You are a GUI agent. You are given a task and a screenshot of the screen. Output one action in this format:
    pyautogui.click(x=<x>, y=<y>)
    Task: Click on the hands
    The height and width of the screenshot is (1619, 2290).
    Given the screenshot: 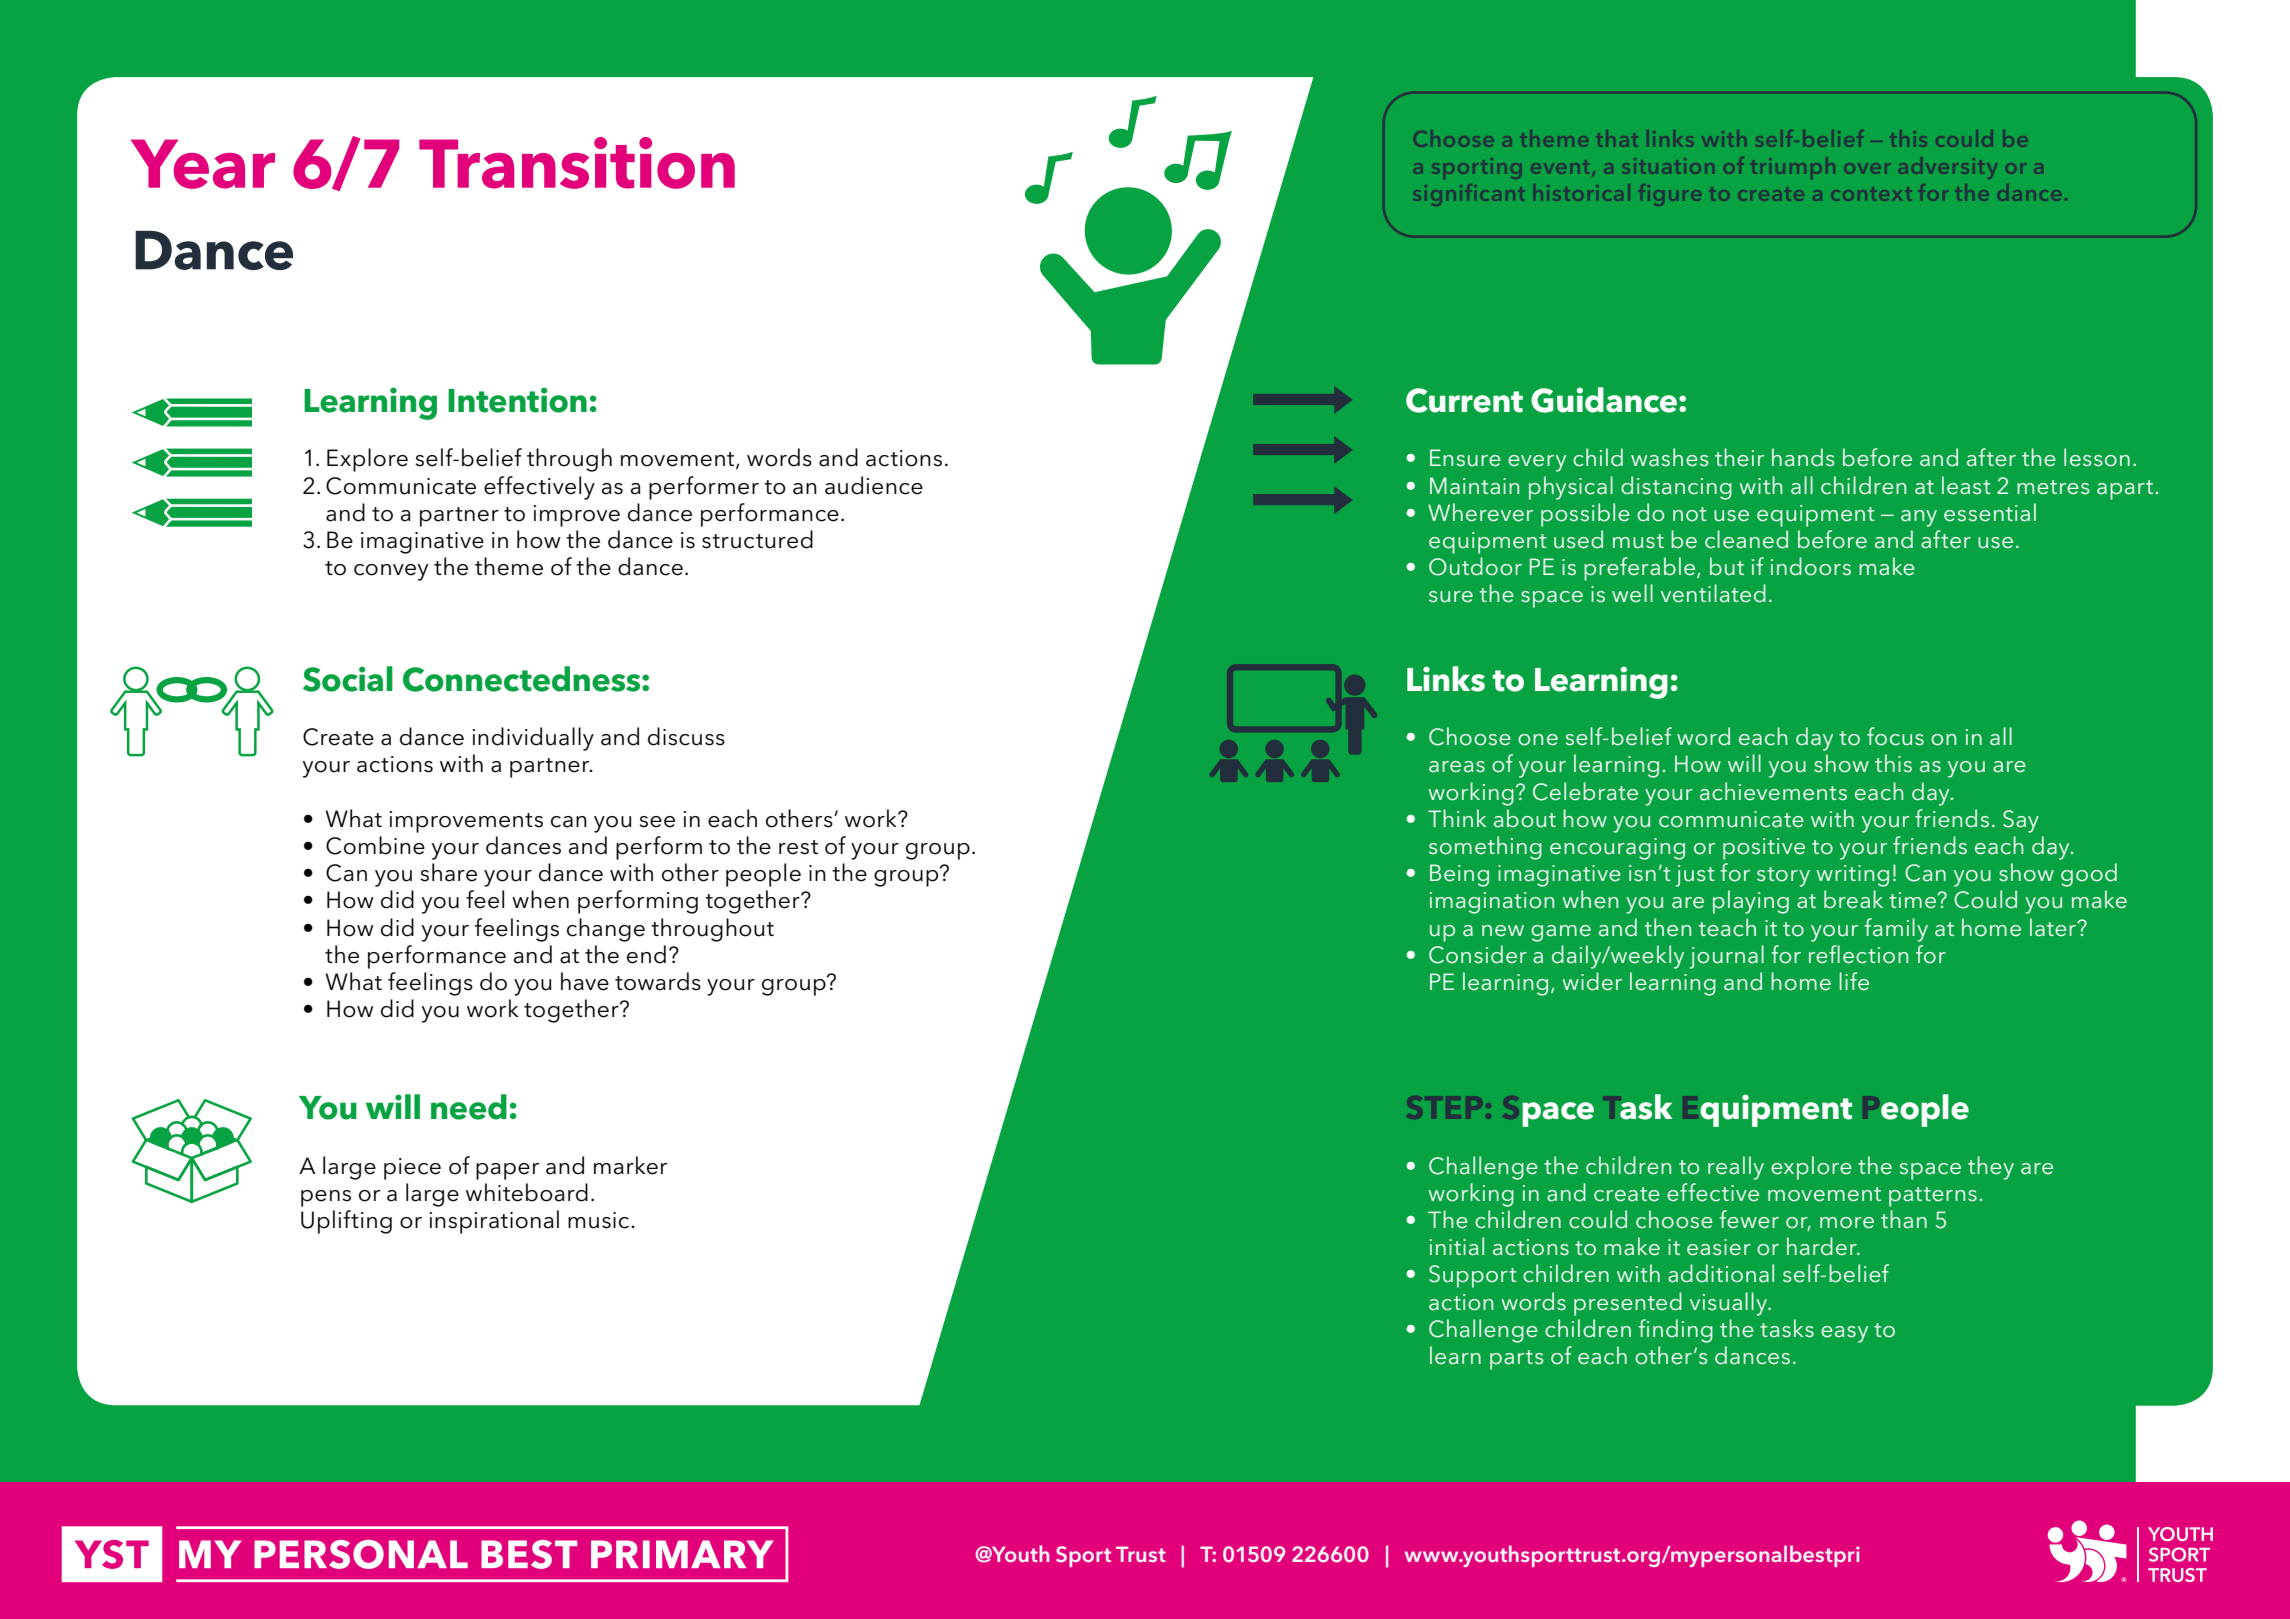 What is the action you would take?
    pyautogui.click(x=1803, y=457)
